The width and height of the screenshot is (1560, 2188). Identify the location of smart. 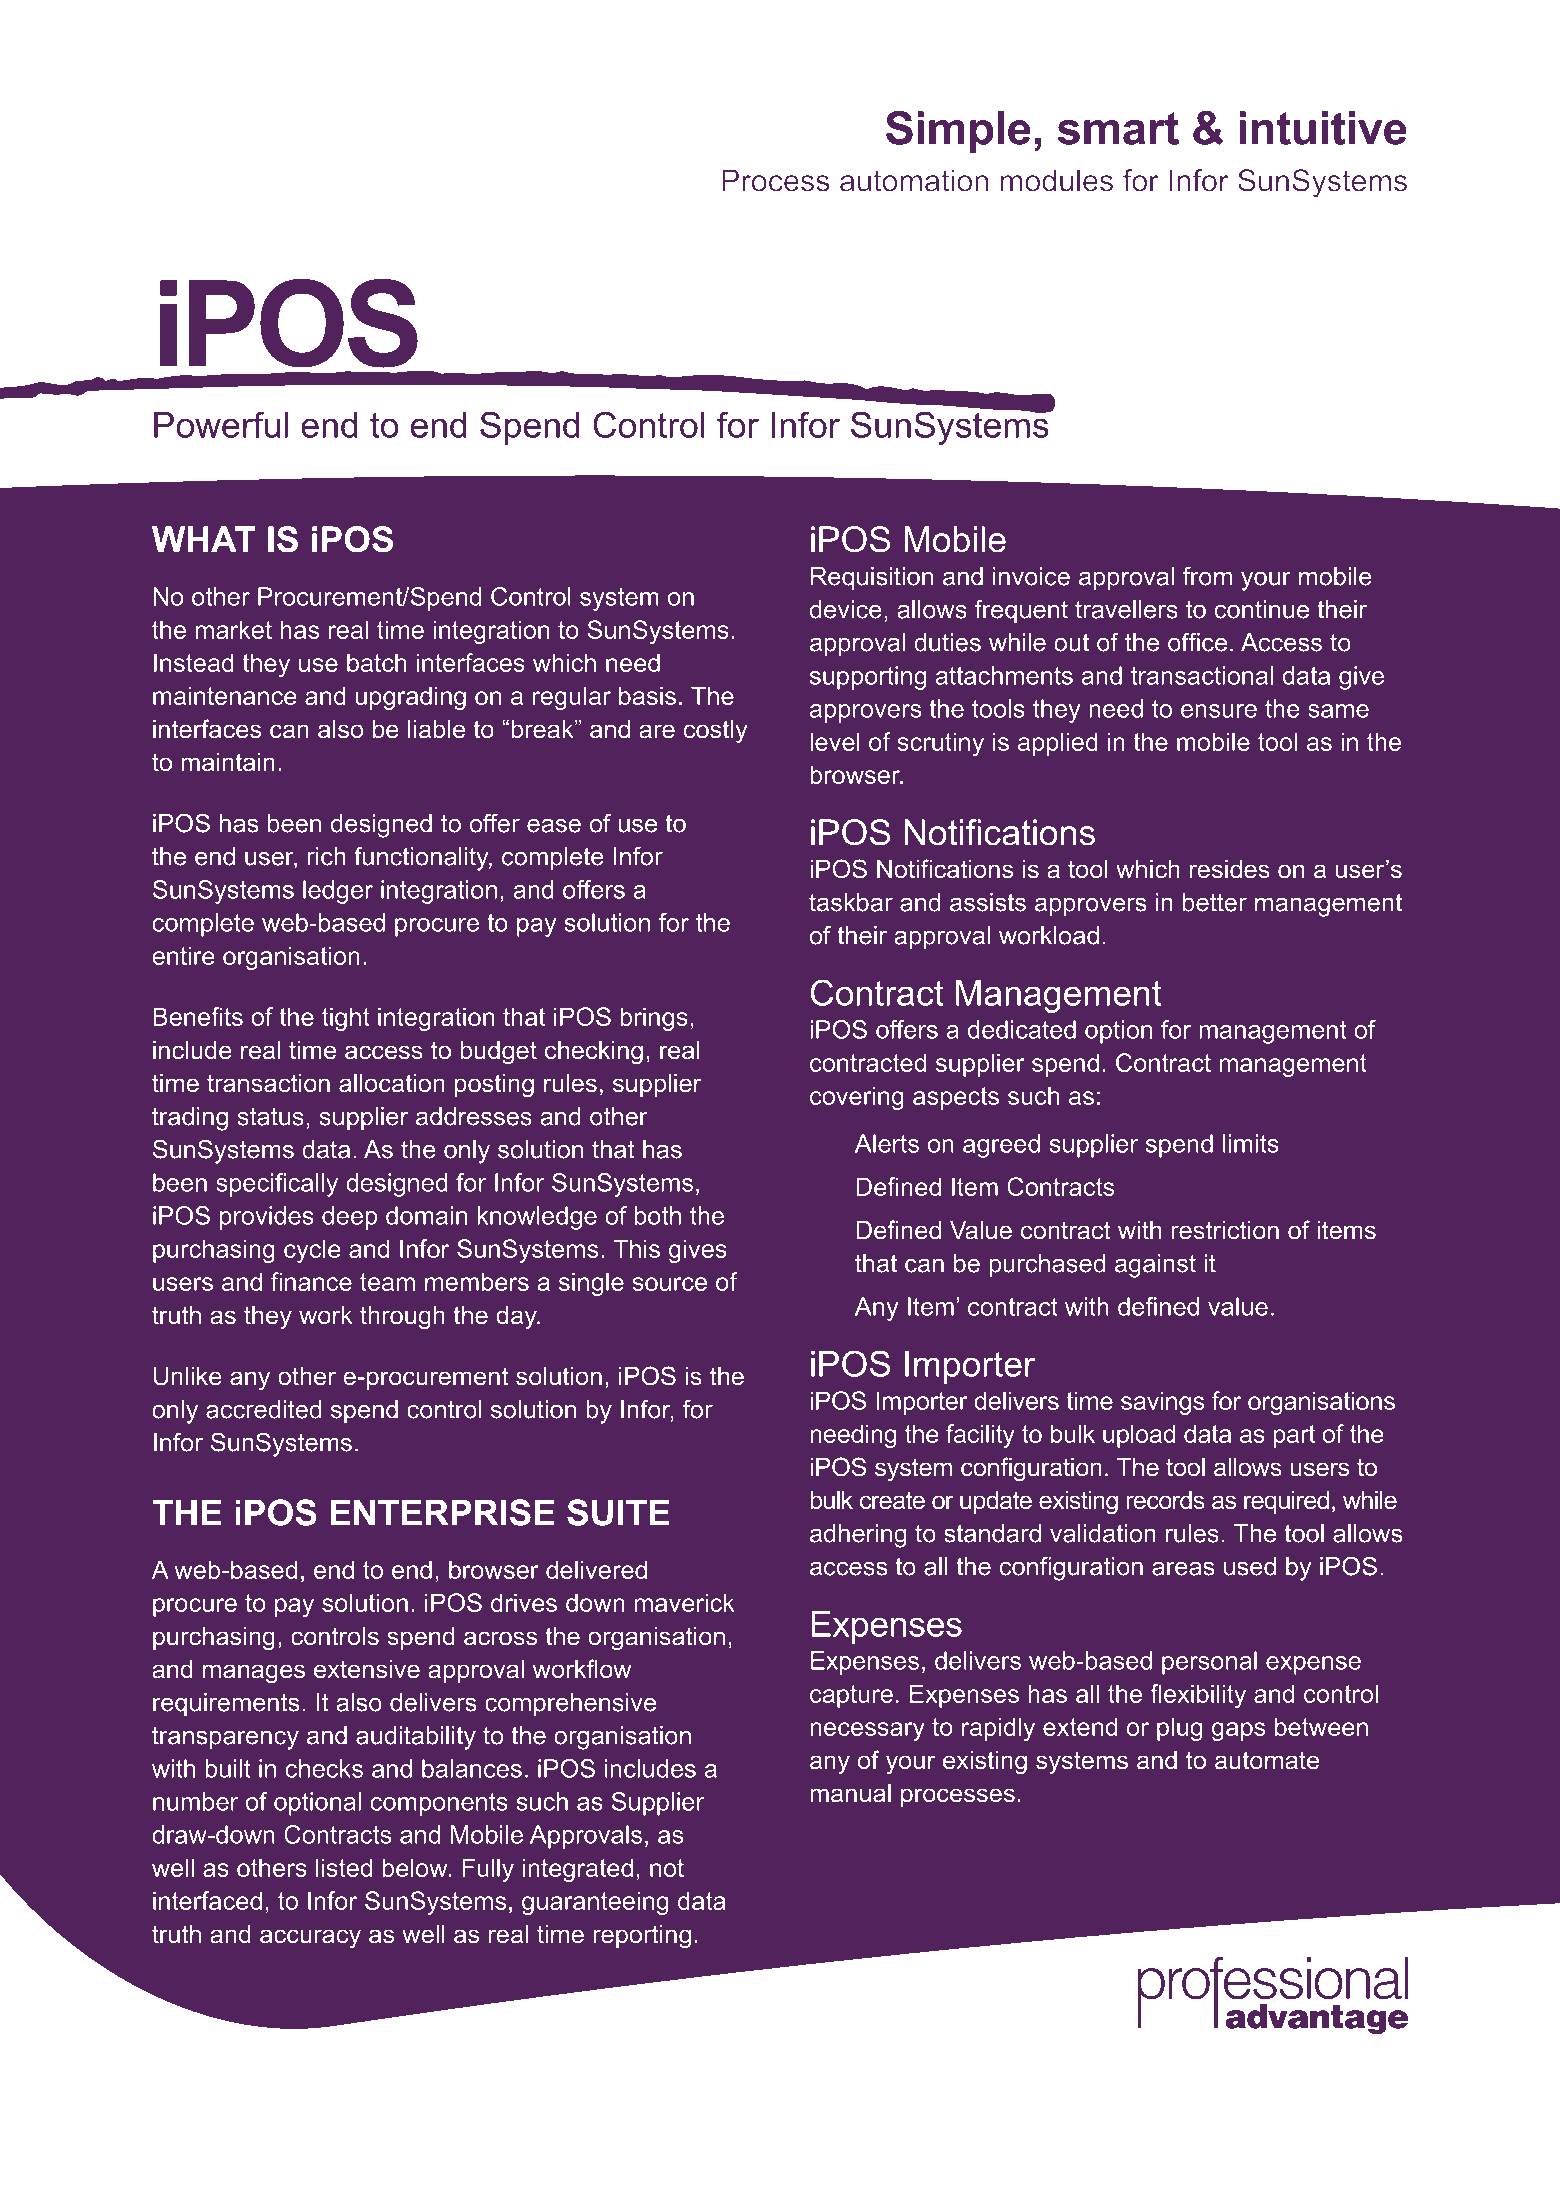
(1118, 128).
